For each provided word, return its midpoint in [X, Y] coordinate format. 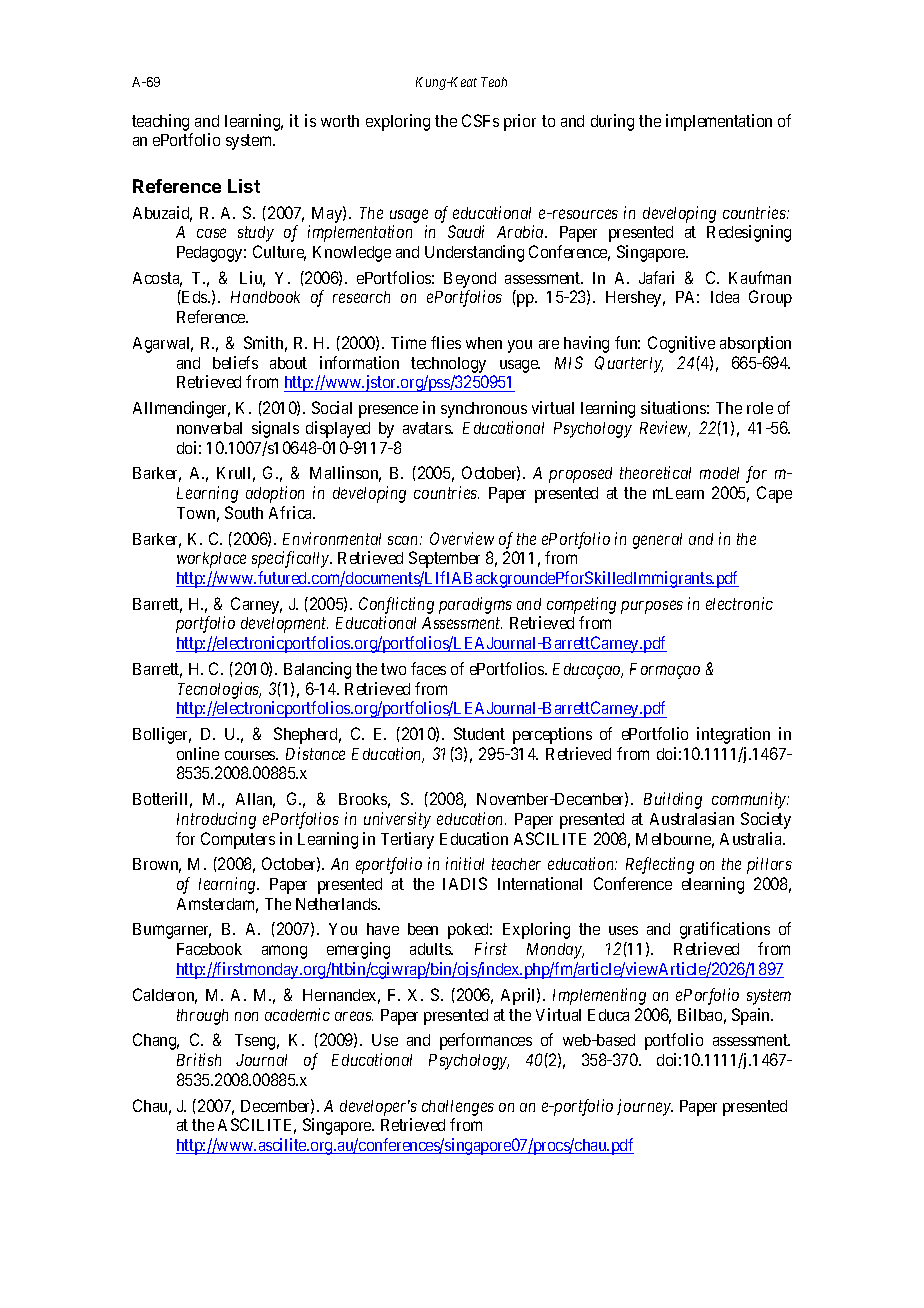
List [244, 186]
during [612, 122]
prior [520, 122]
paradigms [475, 605]
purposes [652, 607]
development [284, 625]
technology [448, 365]
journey [645, 1107]
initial [465, 863]
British [199, 1059]
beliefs [235, 362]
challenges [458, 1108]
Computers [238, 840]
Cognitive [681, 344]
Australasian [692, 818]
